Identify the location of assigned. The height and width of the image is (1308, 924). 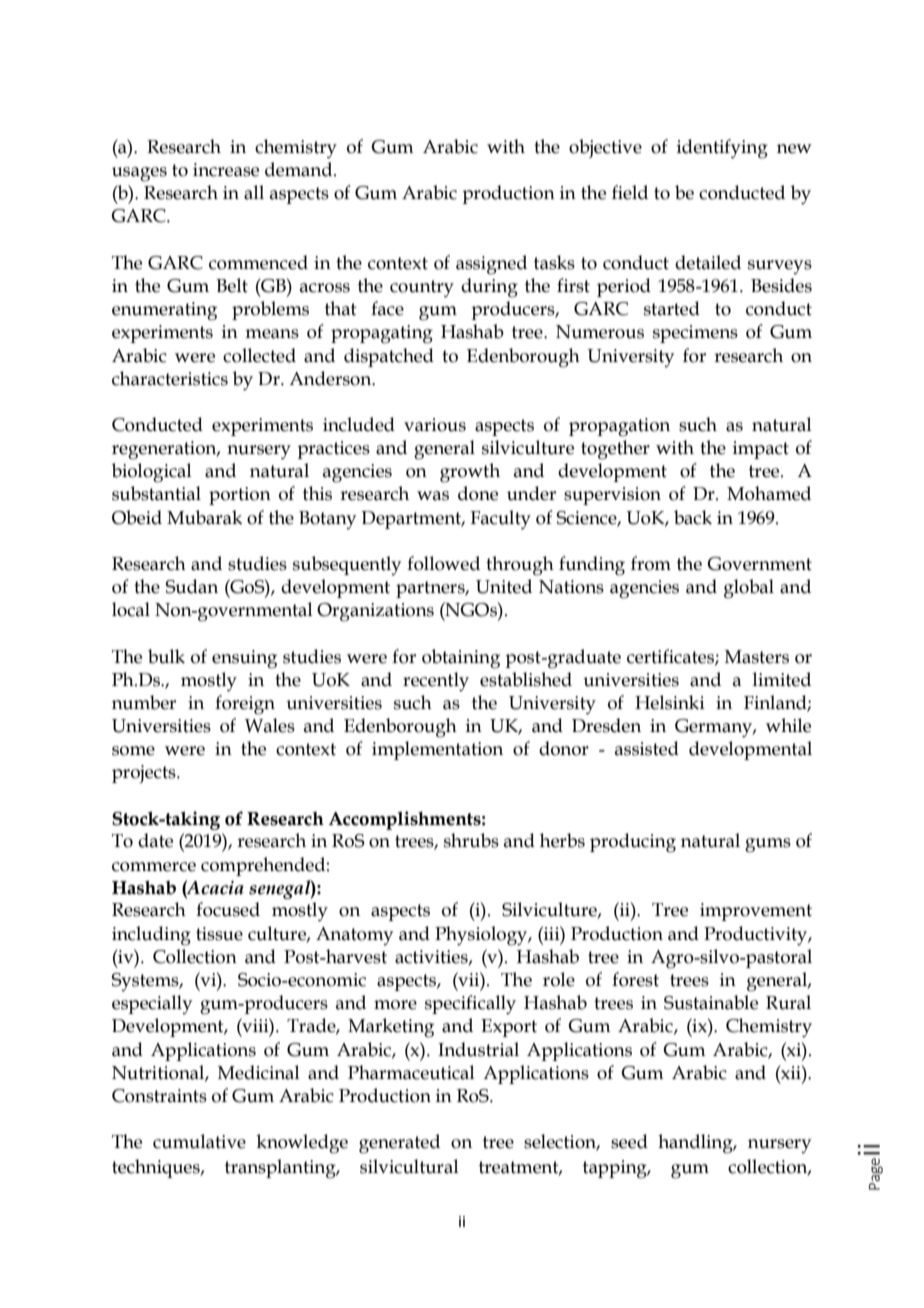
(491, 265).
